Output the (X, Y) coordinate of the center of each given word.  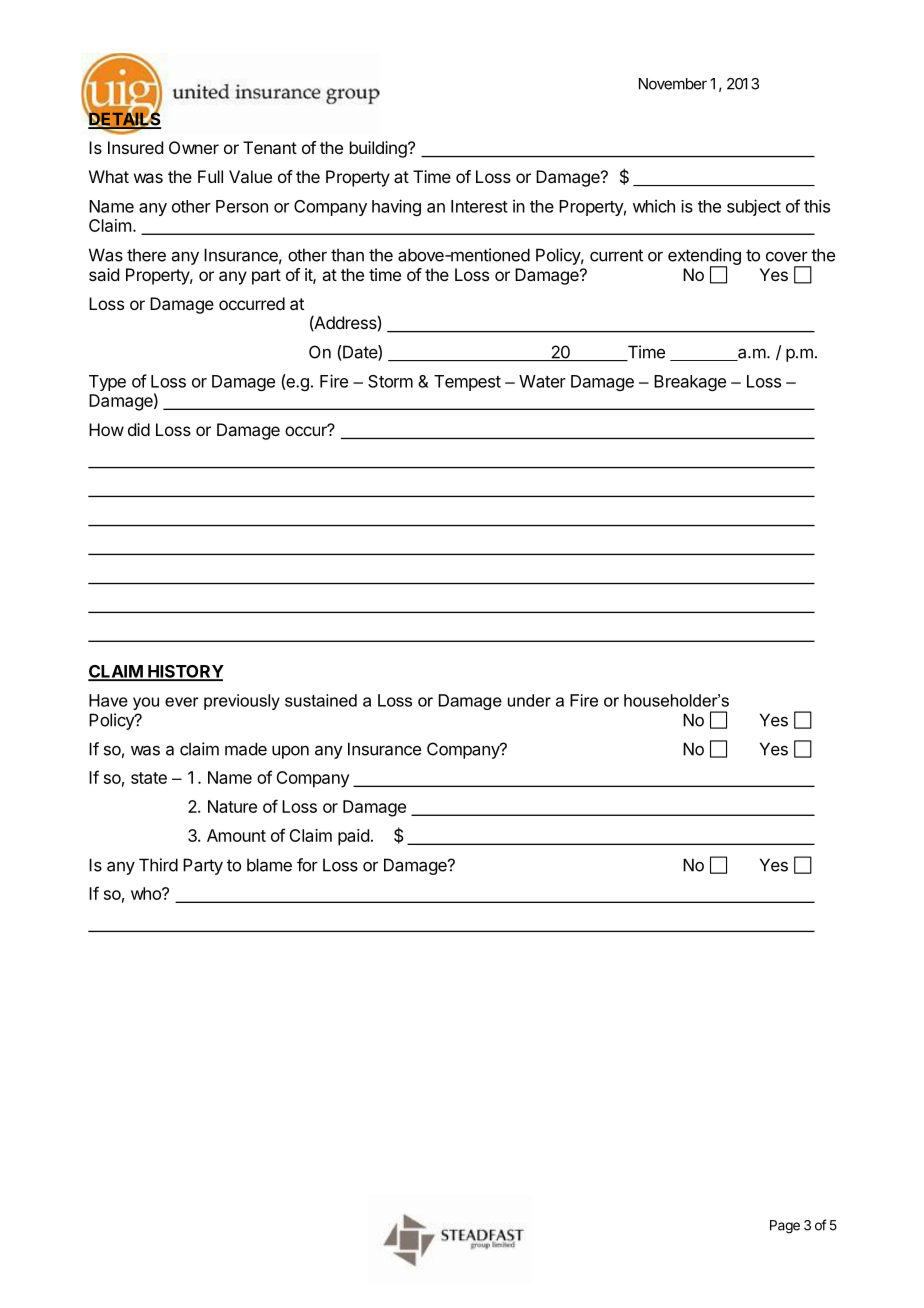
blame (269, 865)
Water (542, 381)
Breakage (690, 383)
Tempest (467, 383)
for (307, 865)
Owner (194, 147)
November (673, 84)
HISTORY (185, 672)
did (139, 429)
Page (785, 1227)
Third (158, 865)
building (379, 149)
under (529, 700)
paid (353, 837)
